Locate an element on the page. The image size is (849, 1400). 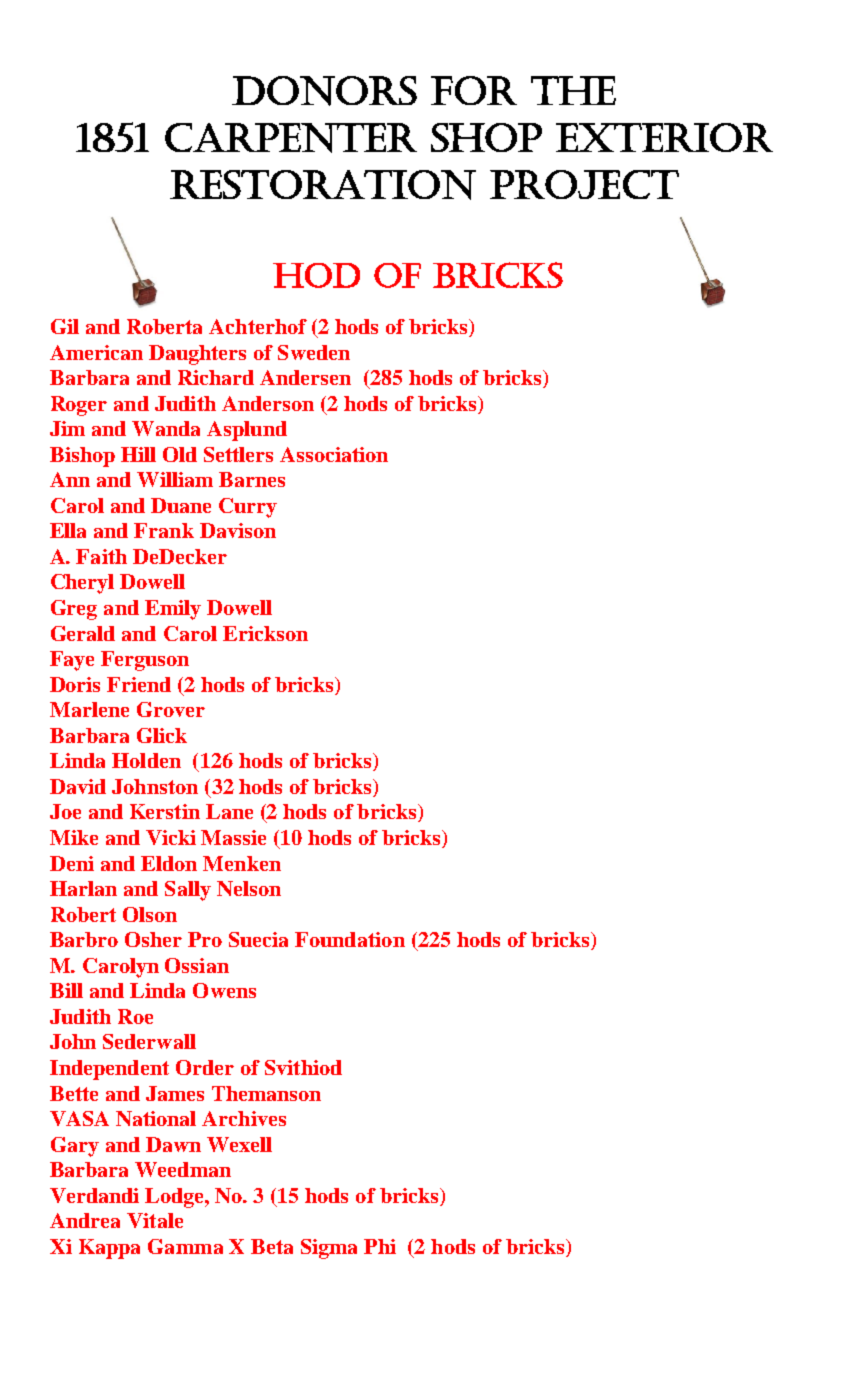
Project is located at coordinates (584, 184).
